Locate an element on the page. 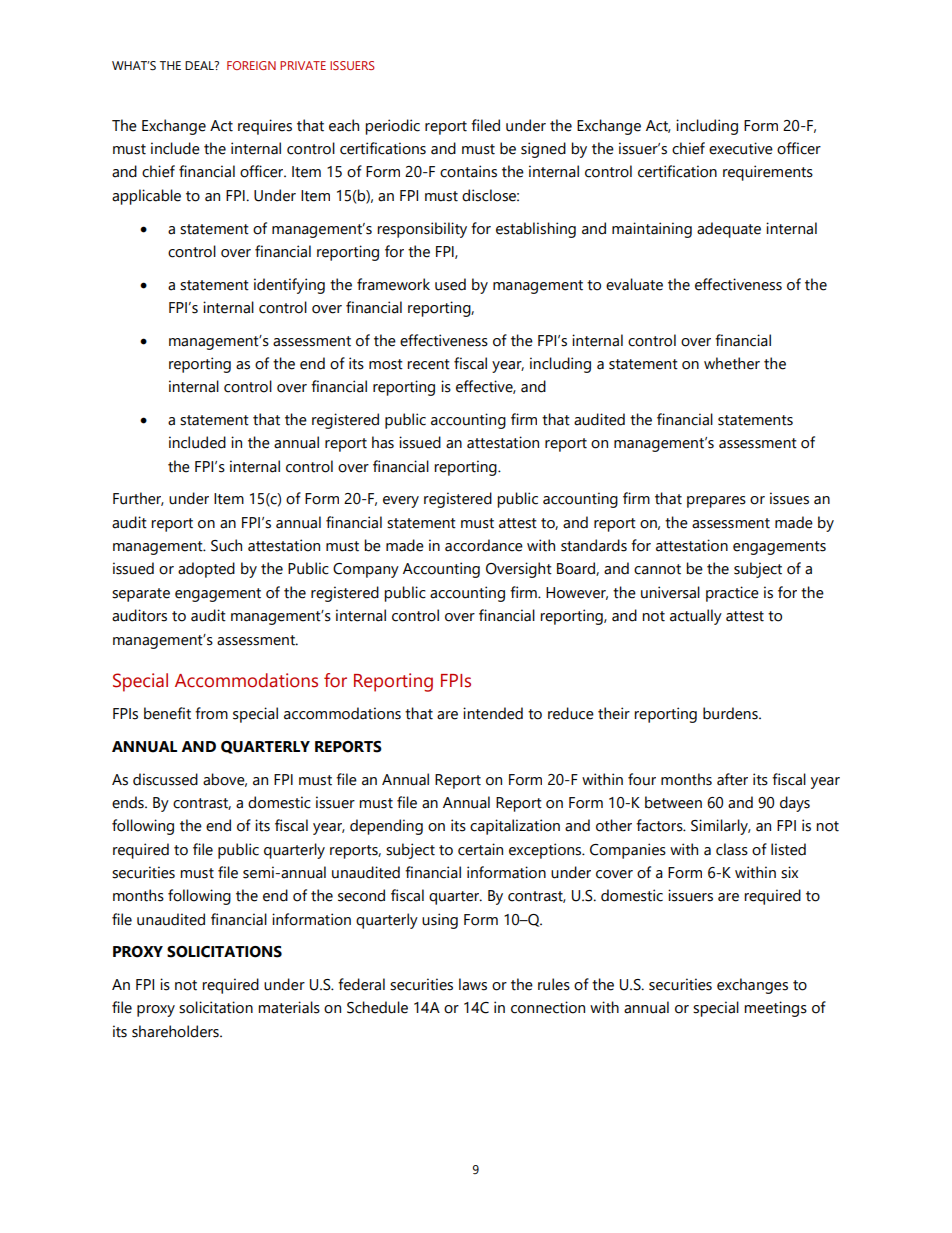  Such is located at coordinates (226, 545).
